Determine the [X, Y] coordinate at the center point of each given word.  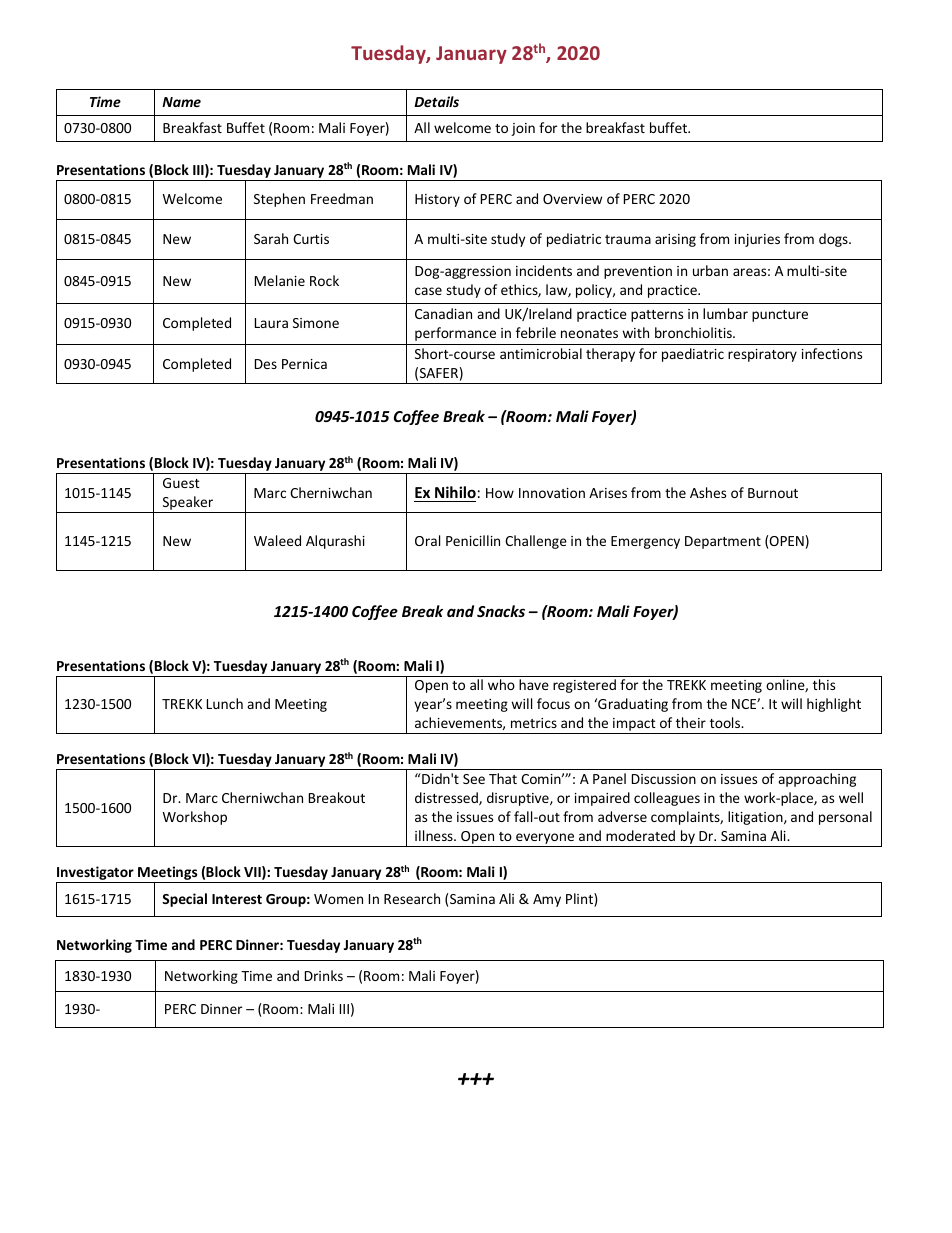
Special [184, 900]
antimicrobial [541, 353]
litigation [756, 818]
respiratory [762, 355]
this [824, 684]
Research [412, 898]
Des [266, 364]
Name [181, 102]
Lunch [225, 703]
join [523, 129]
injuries [757, 240]
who [501, 684]
